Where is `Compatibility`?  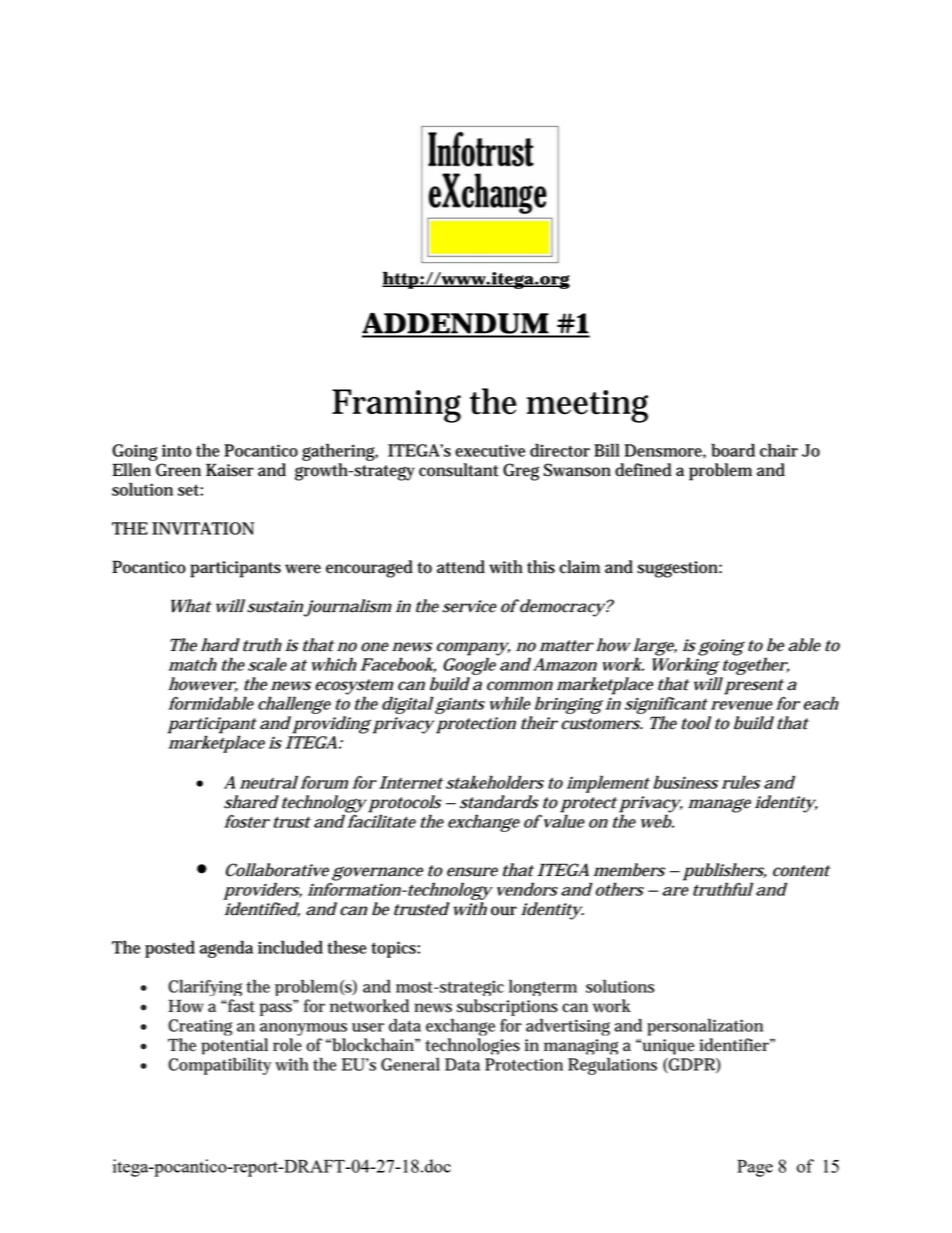
Compatibility is located at coordinates (219, 1066).
